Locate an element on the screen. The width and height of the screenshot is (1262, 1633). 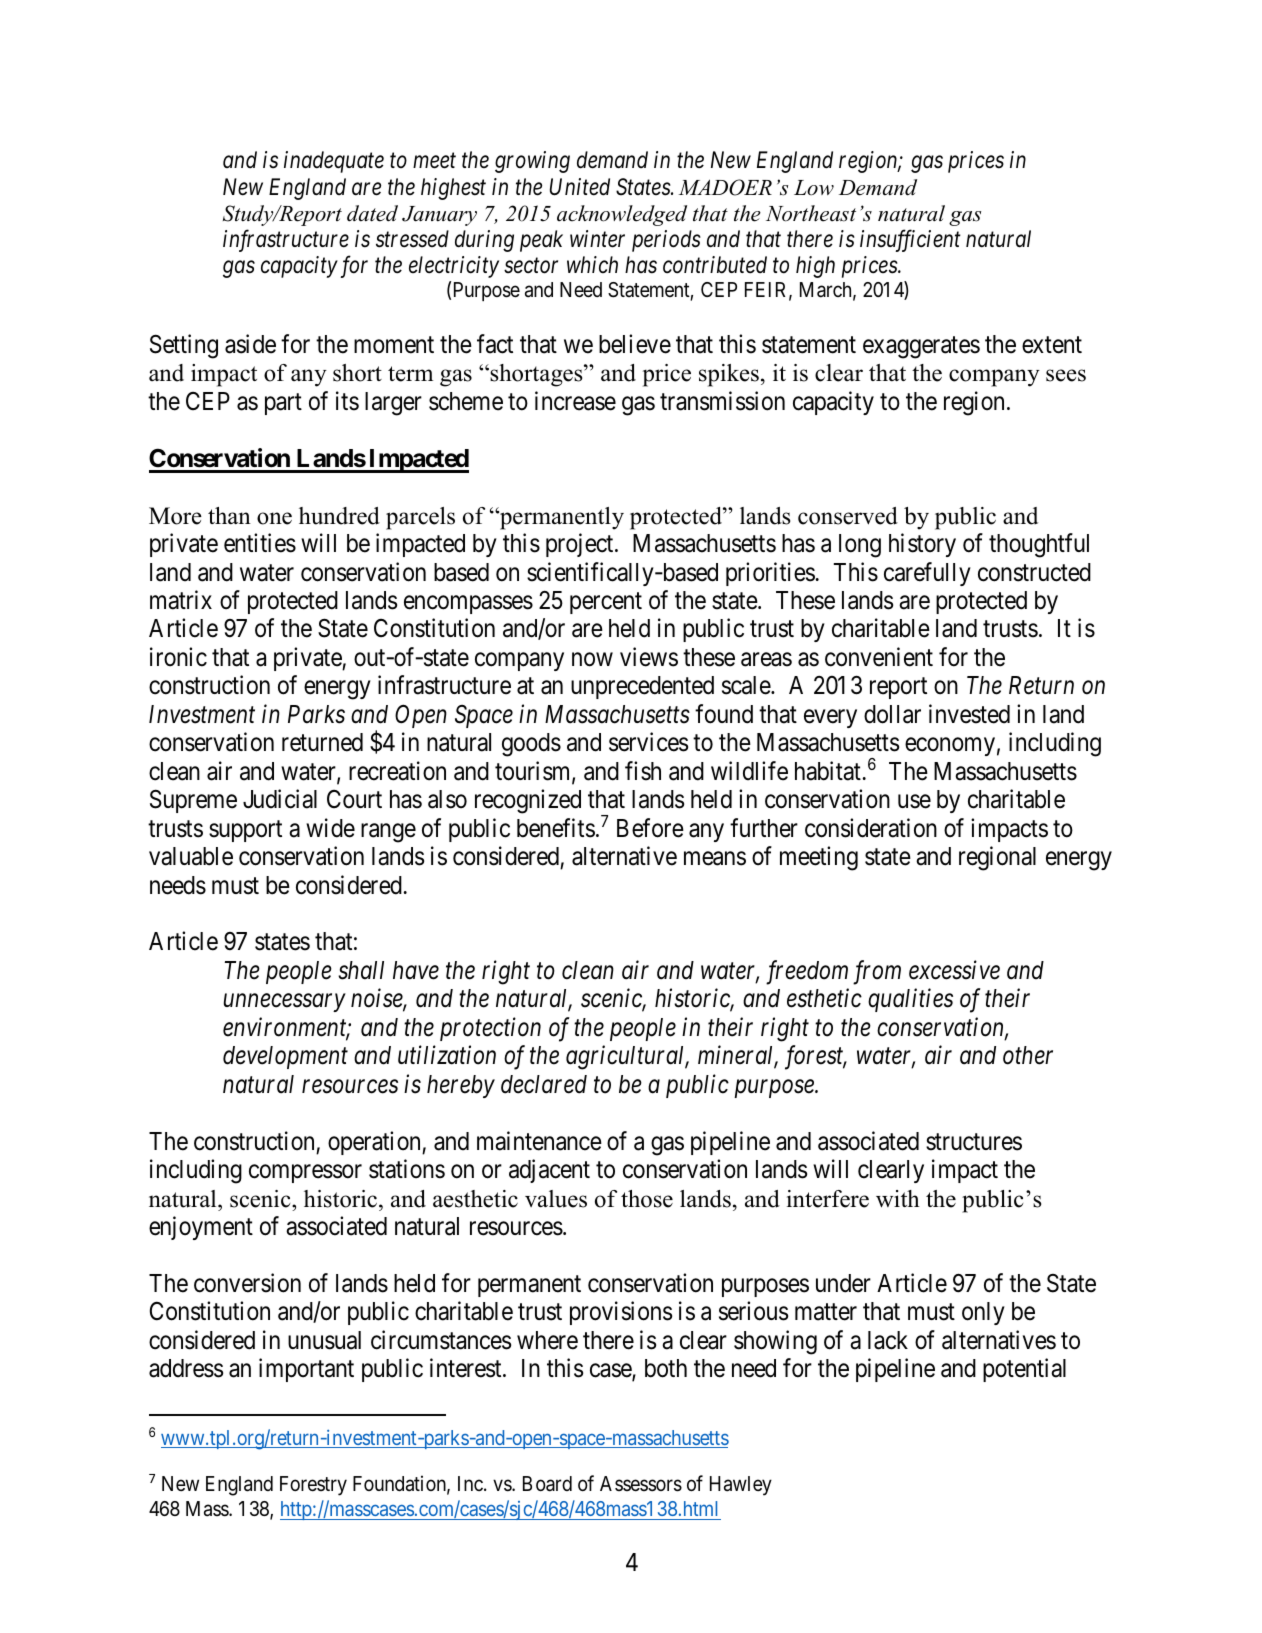
important is located at coordinates (306, 1370).
